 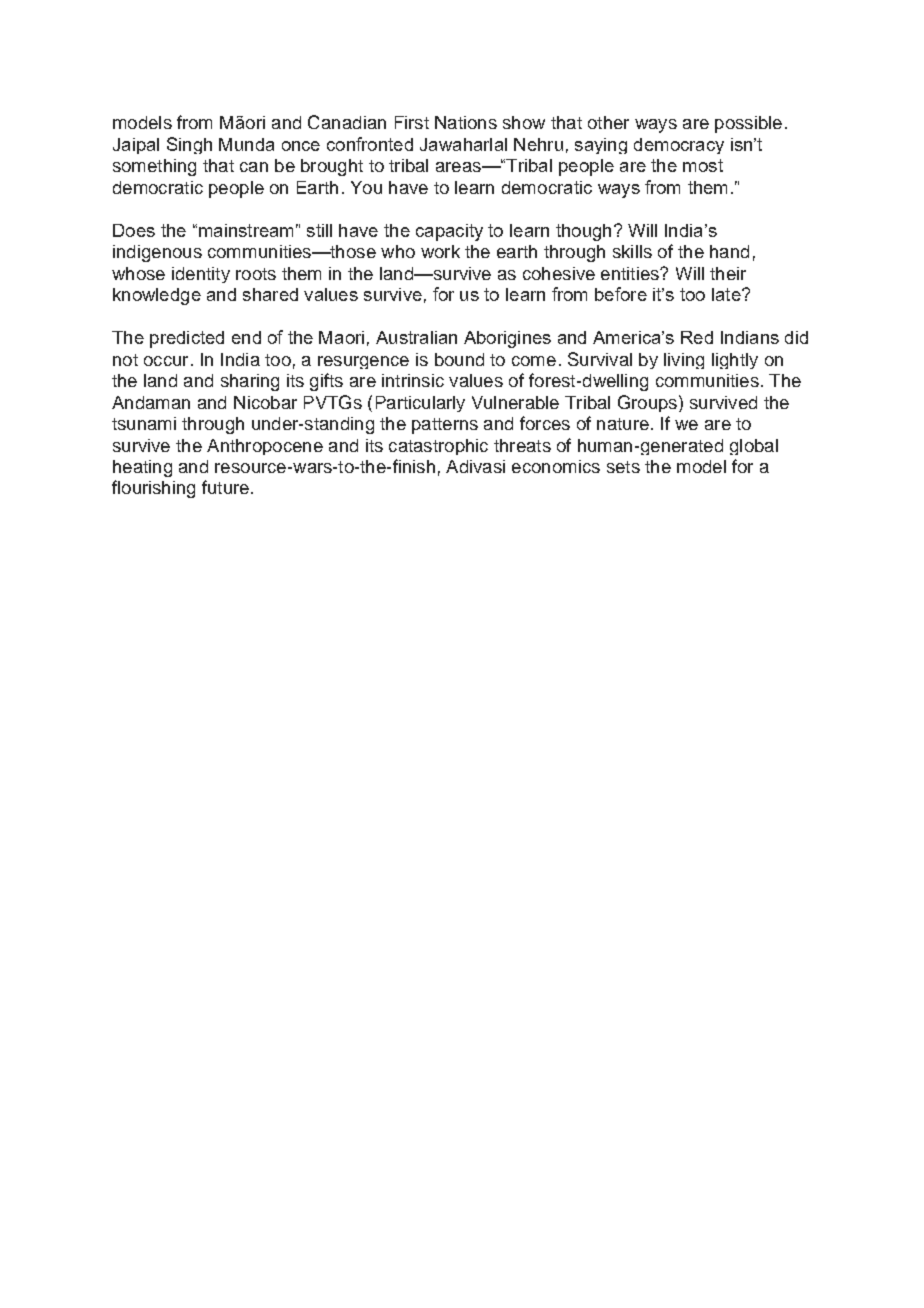 What do you see at coordinates (166, 361) in the image?
I see `occur` at bounding box center [166, 361].
